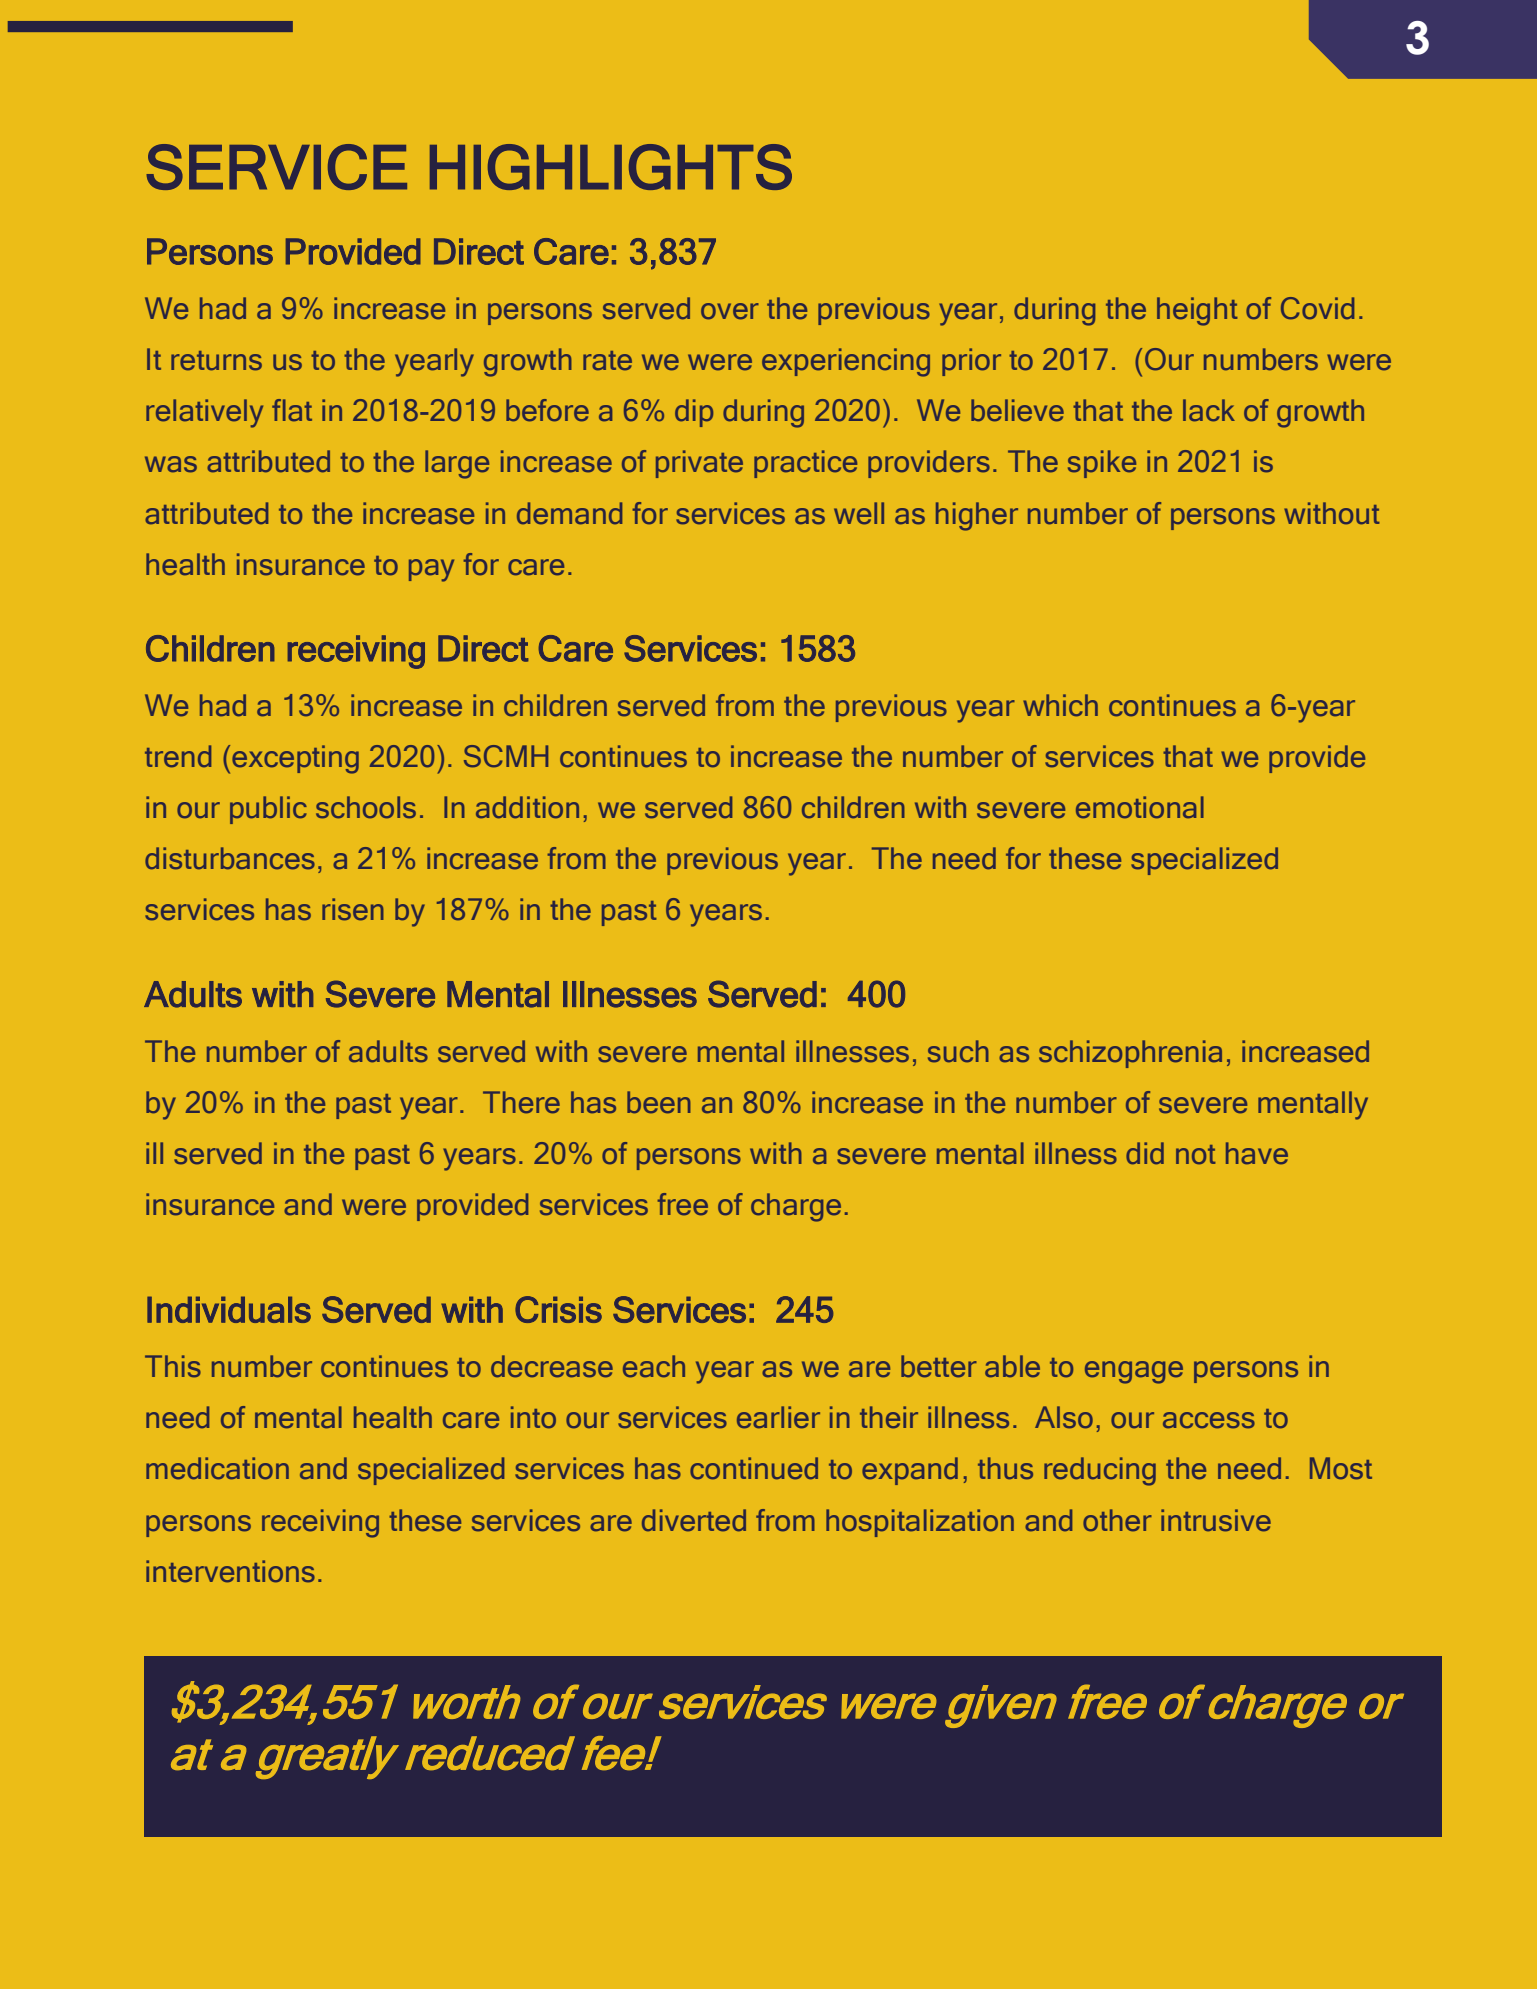  Describe the element at coordinates (216, 361) in the image. I see `returns` at that location.
